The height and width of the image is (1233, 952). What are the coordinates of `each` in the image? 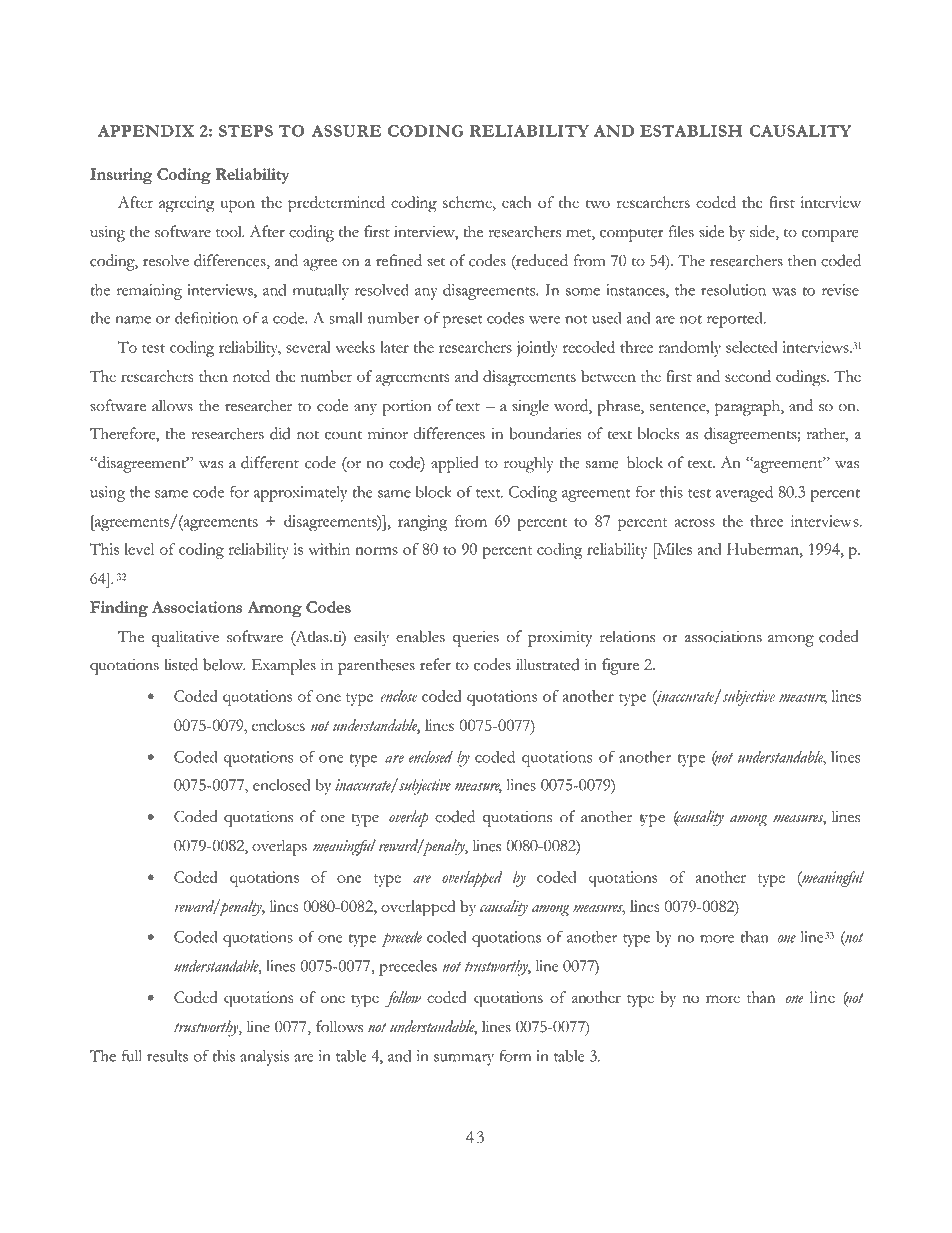 It's located at (517, 202).
